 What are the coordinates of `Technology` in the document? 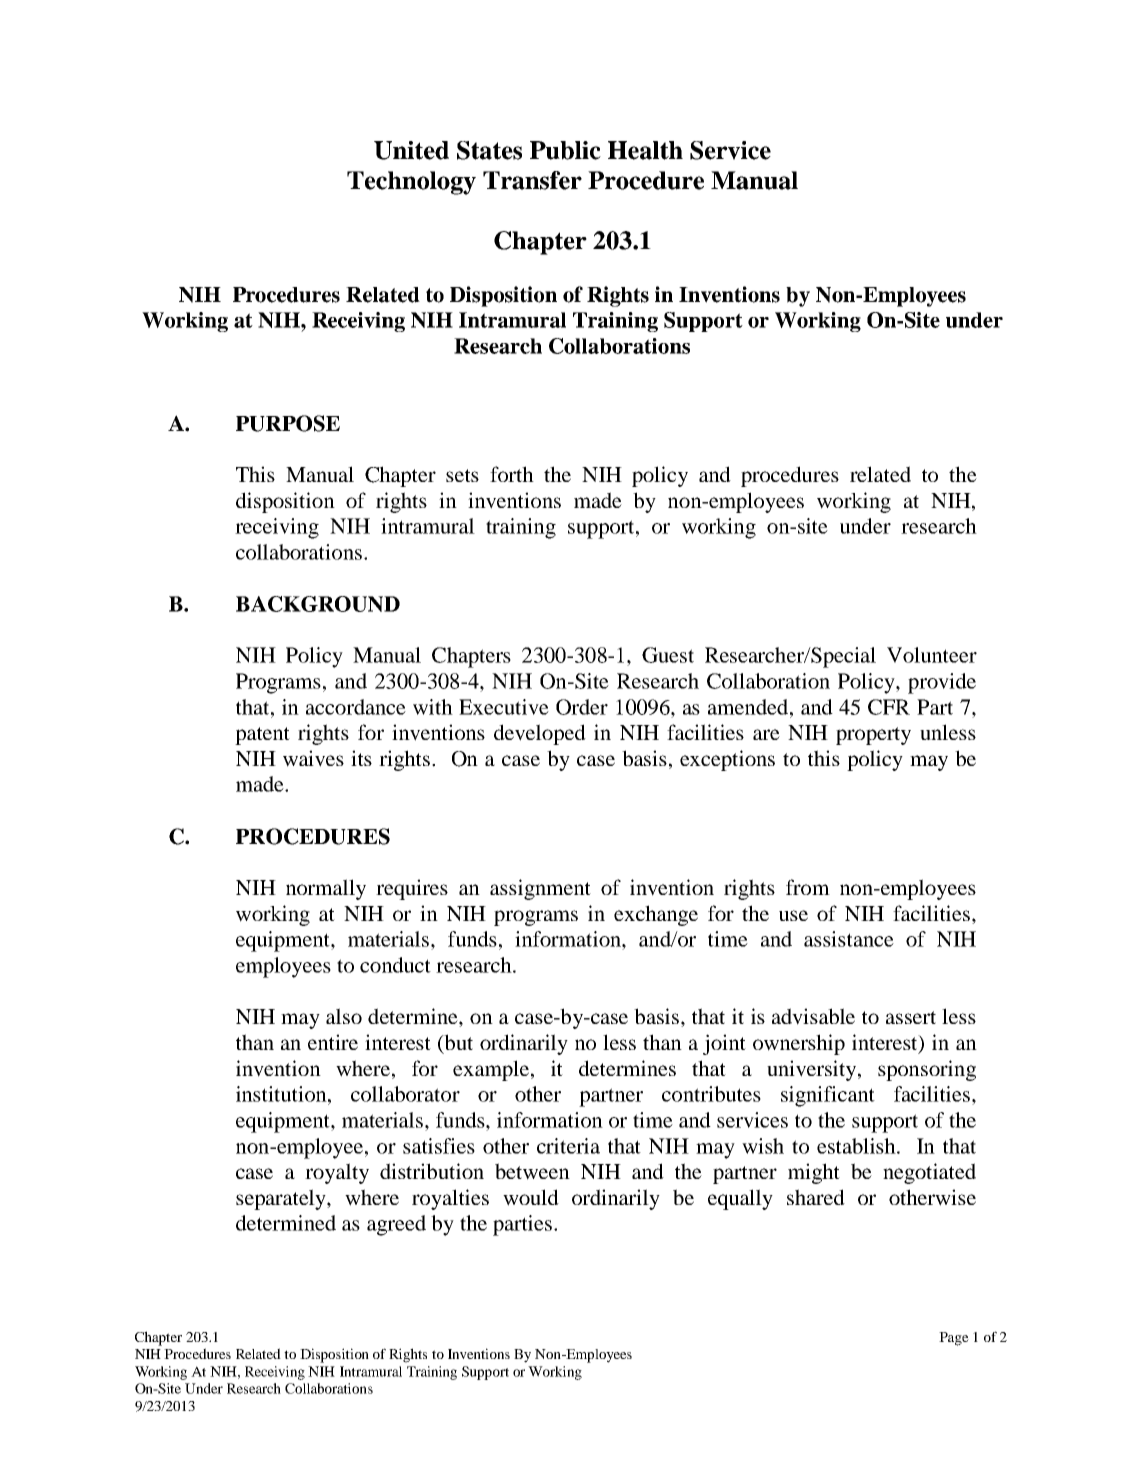 It's located at (411, 183).
